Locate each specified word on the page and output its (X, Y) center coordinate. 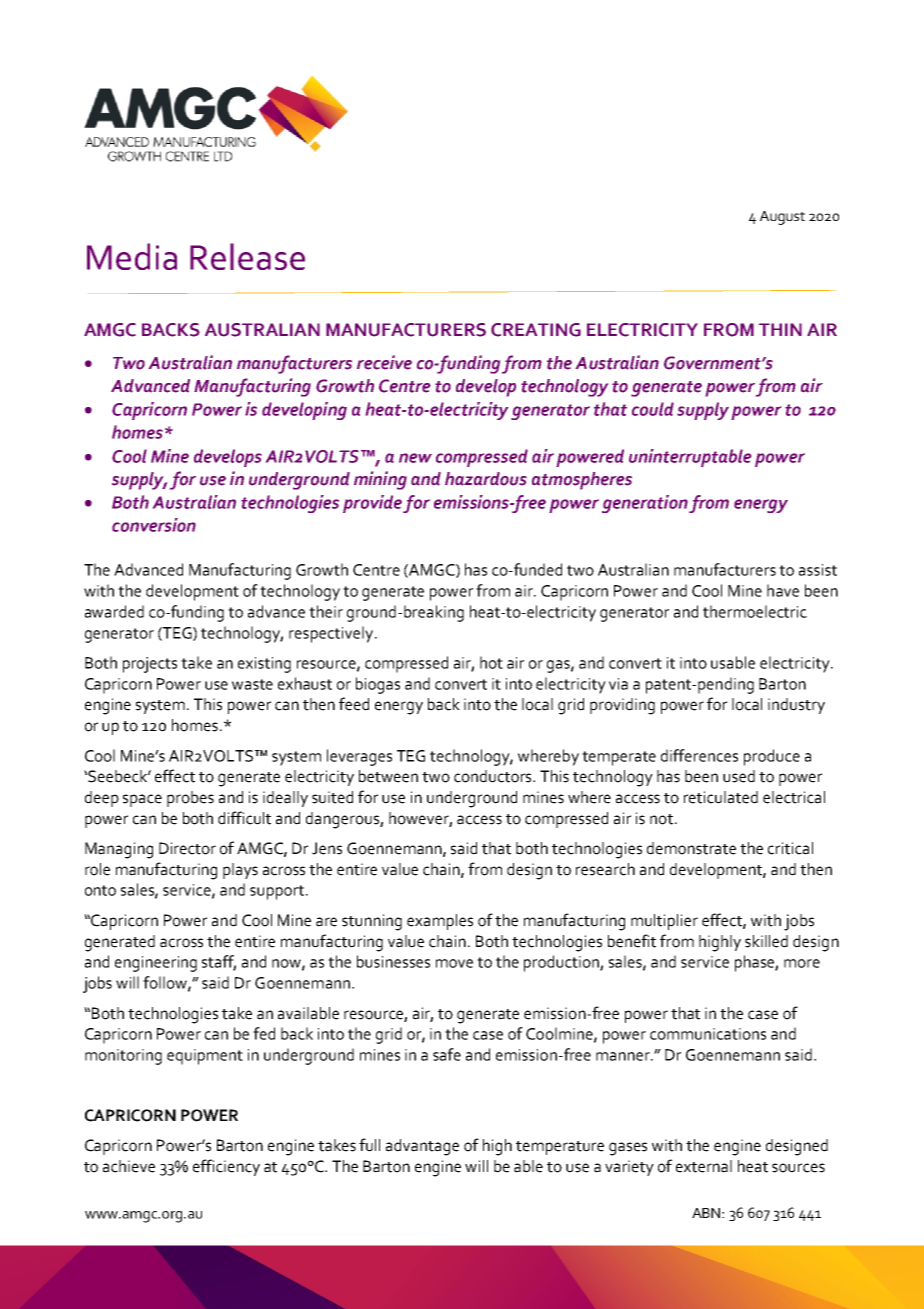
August (782, 218)
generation (645, 504)
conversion (154, 525)
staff (219, 962)
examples (440, 922)
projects (150, 665)
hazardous (486, 479)
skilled (766, 941)
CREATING (536, 330)
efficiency (226, 1167)
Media (132, 256)
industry (796, 706)
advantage (422, 1147)
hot (491, 662)
